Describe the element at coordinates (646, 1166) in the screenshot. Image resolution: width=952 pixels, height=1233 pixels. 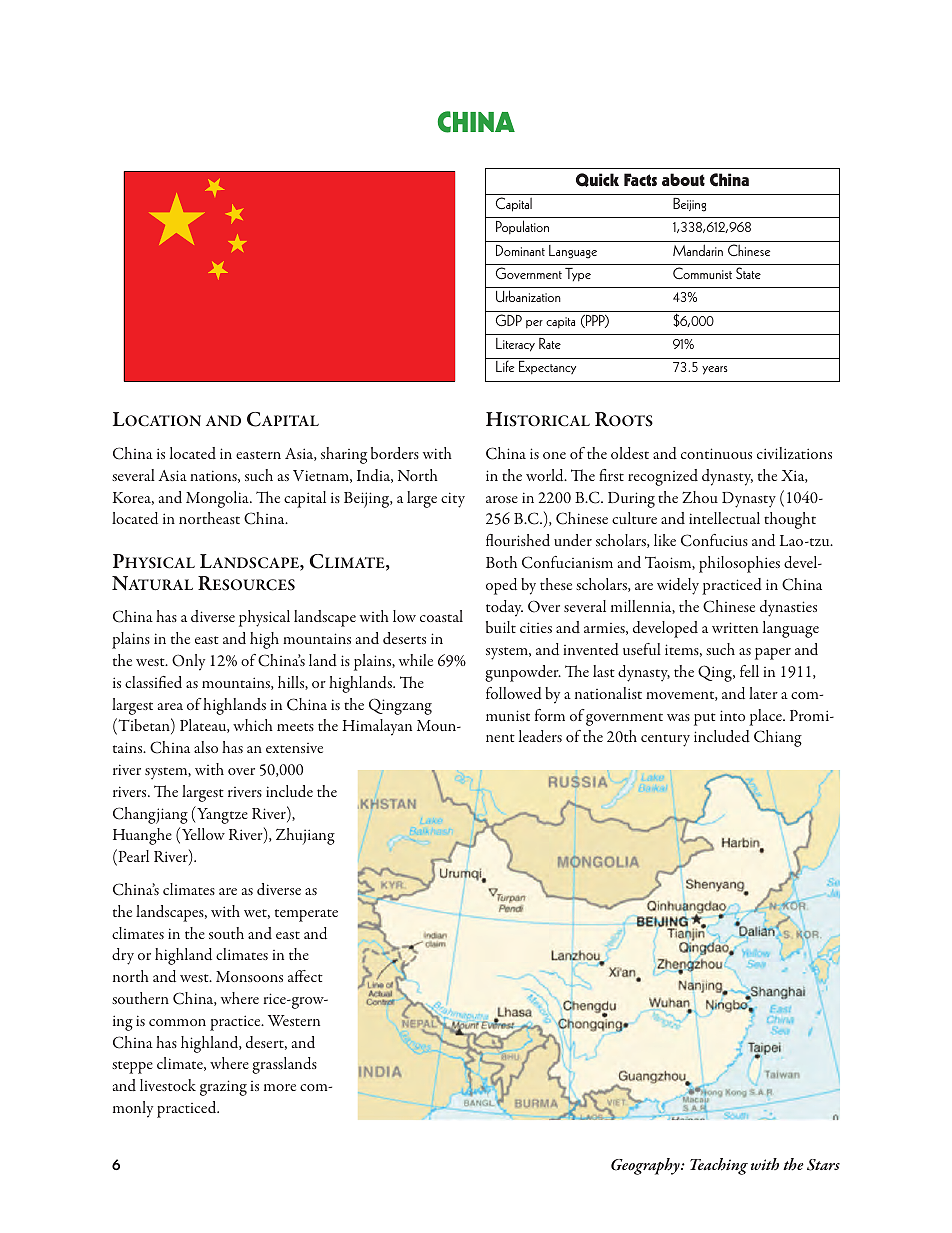
I see `Geography` at that location.
